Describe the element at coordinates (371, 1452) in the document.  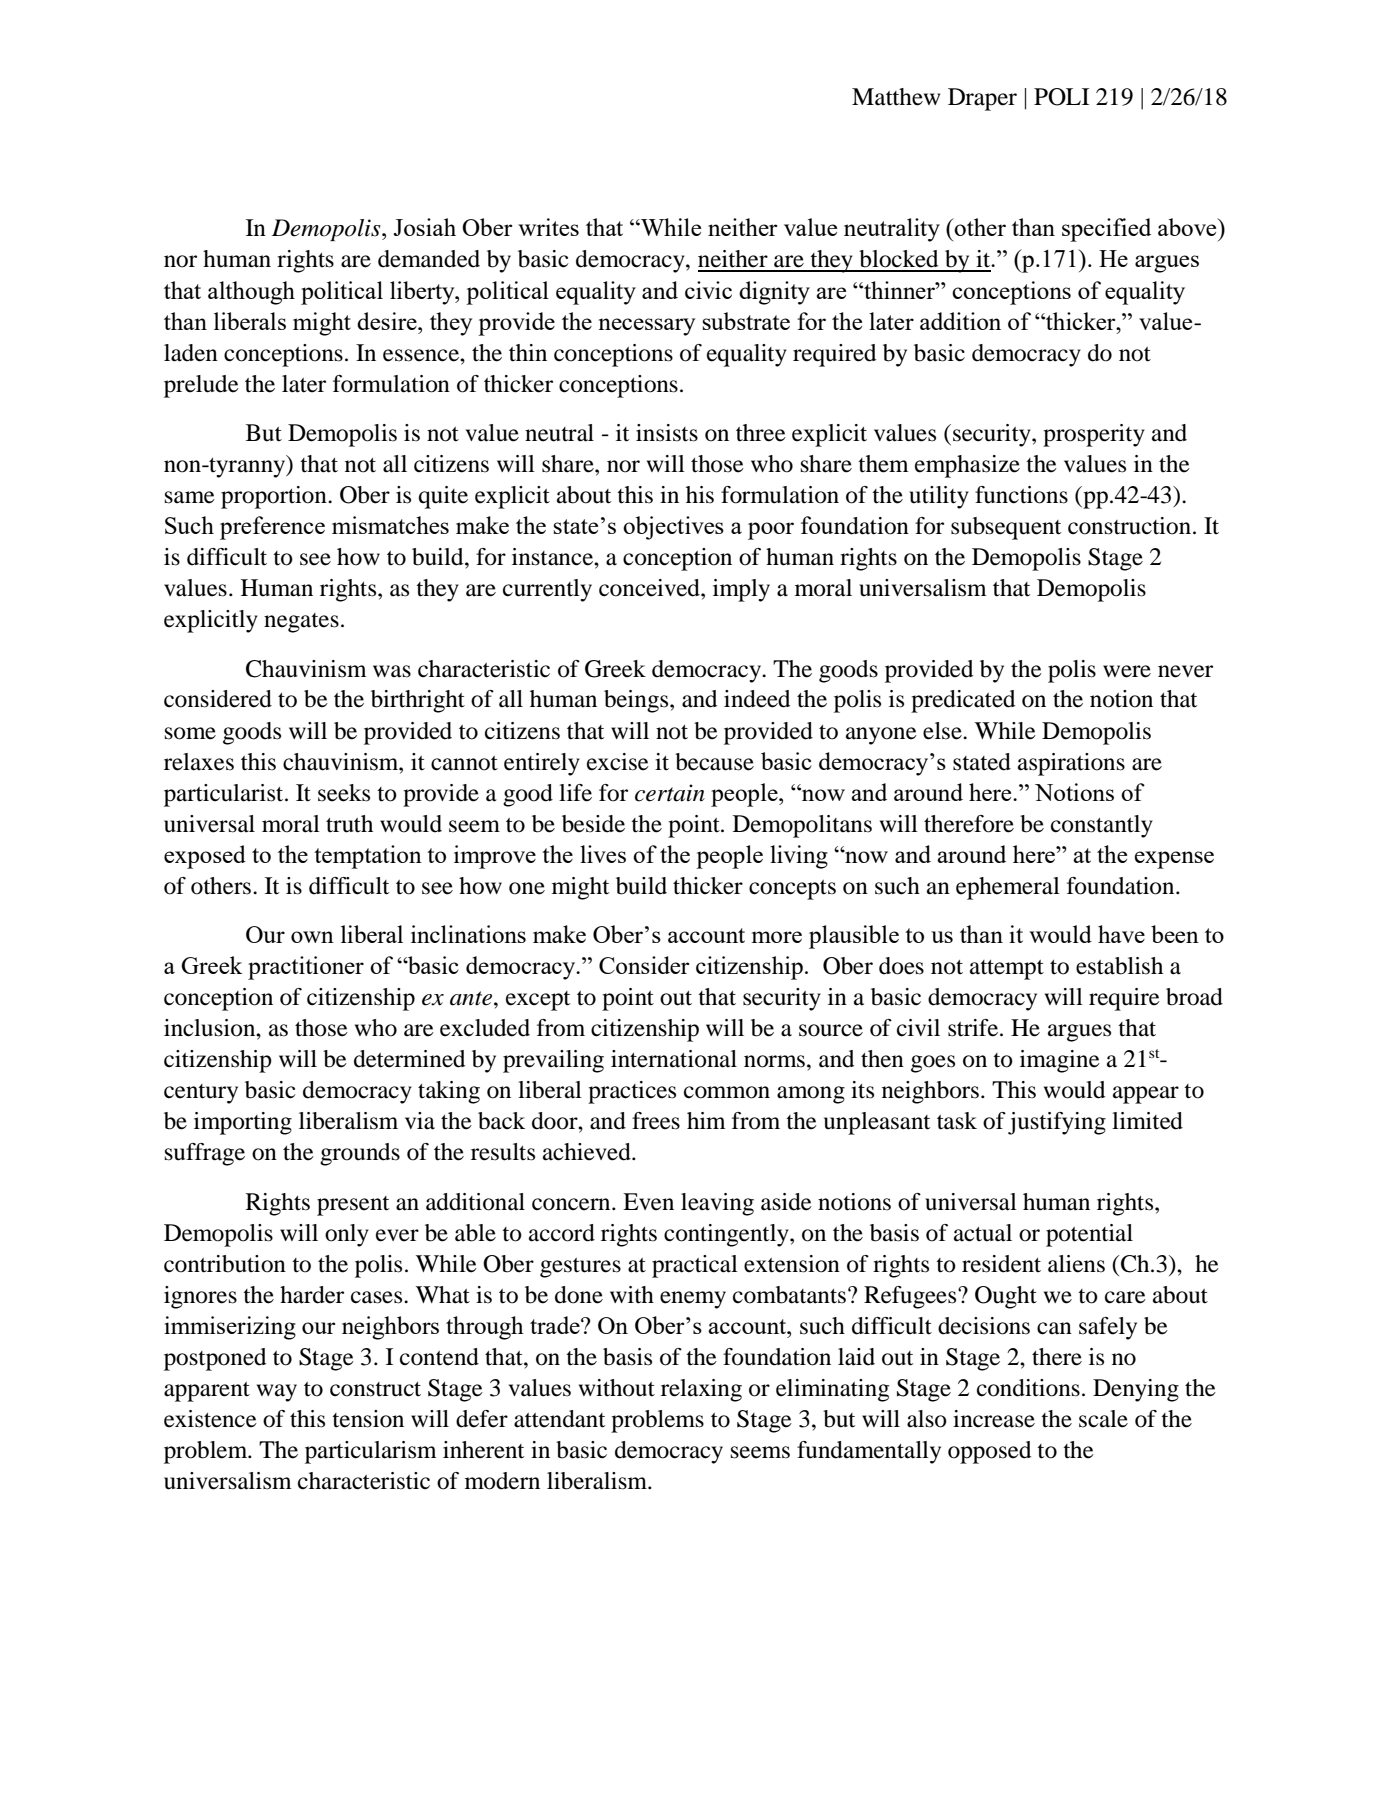
I see `particularism` at that location.
